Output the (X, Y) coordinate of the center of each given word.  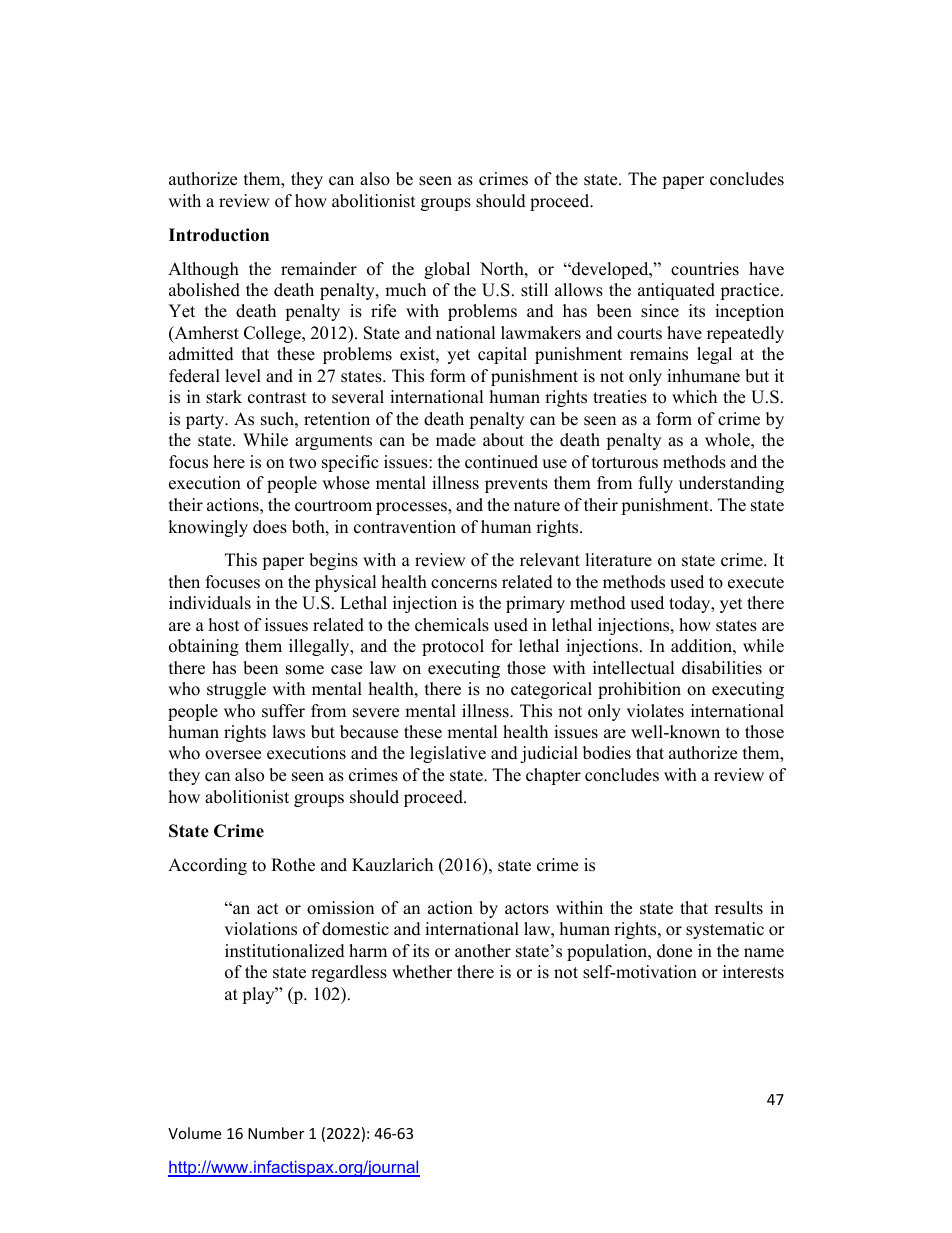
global (447, 270)
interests (753, 972)
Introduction (219, 235)
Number (276, 1133)
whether (422, 972)
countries (705, 269)
